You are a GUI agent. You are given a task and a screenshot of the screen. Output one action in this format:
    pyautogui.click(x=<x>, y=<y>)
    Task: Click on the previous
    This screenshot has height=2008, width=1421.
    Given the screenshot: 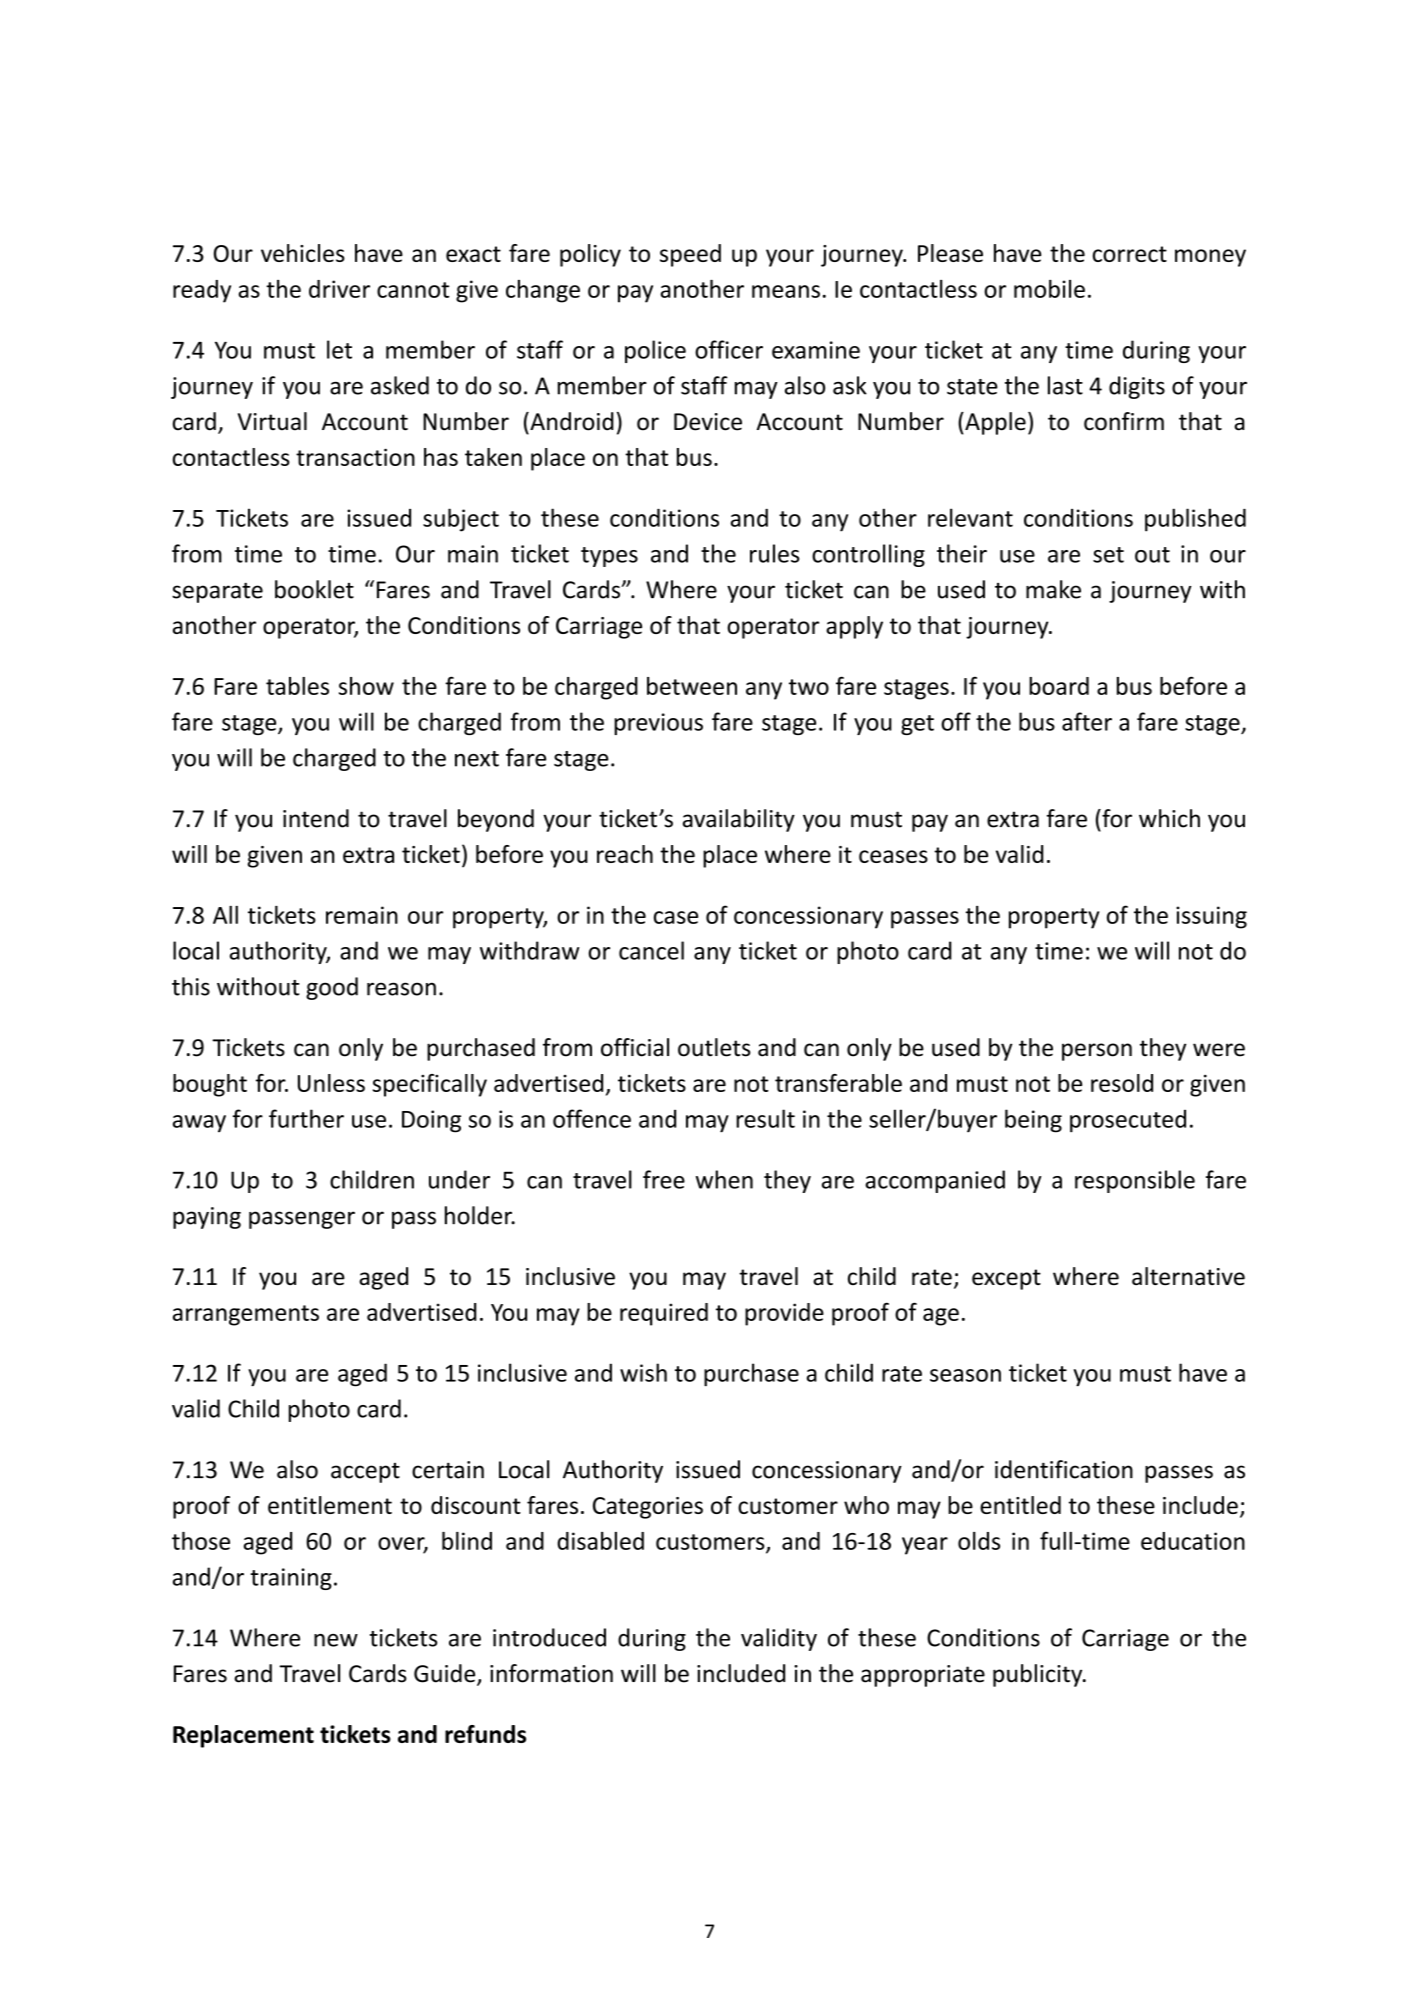 What is the action you would take?
    pyautogui.click(x=658, y=724)
